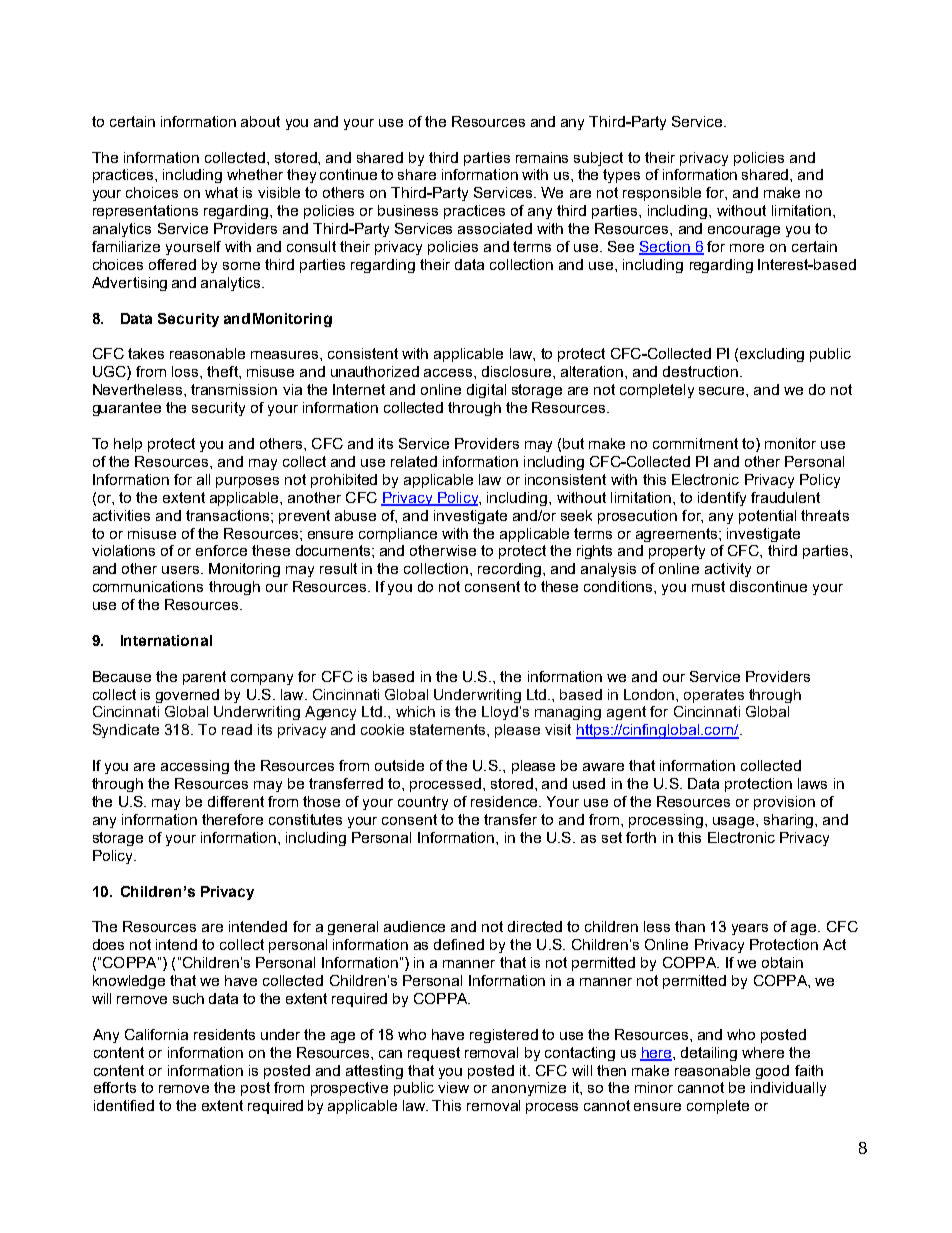 The width and height of the screenshot is (952, 1233). I want to click on responsible, so click(662, 194).
